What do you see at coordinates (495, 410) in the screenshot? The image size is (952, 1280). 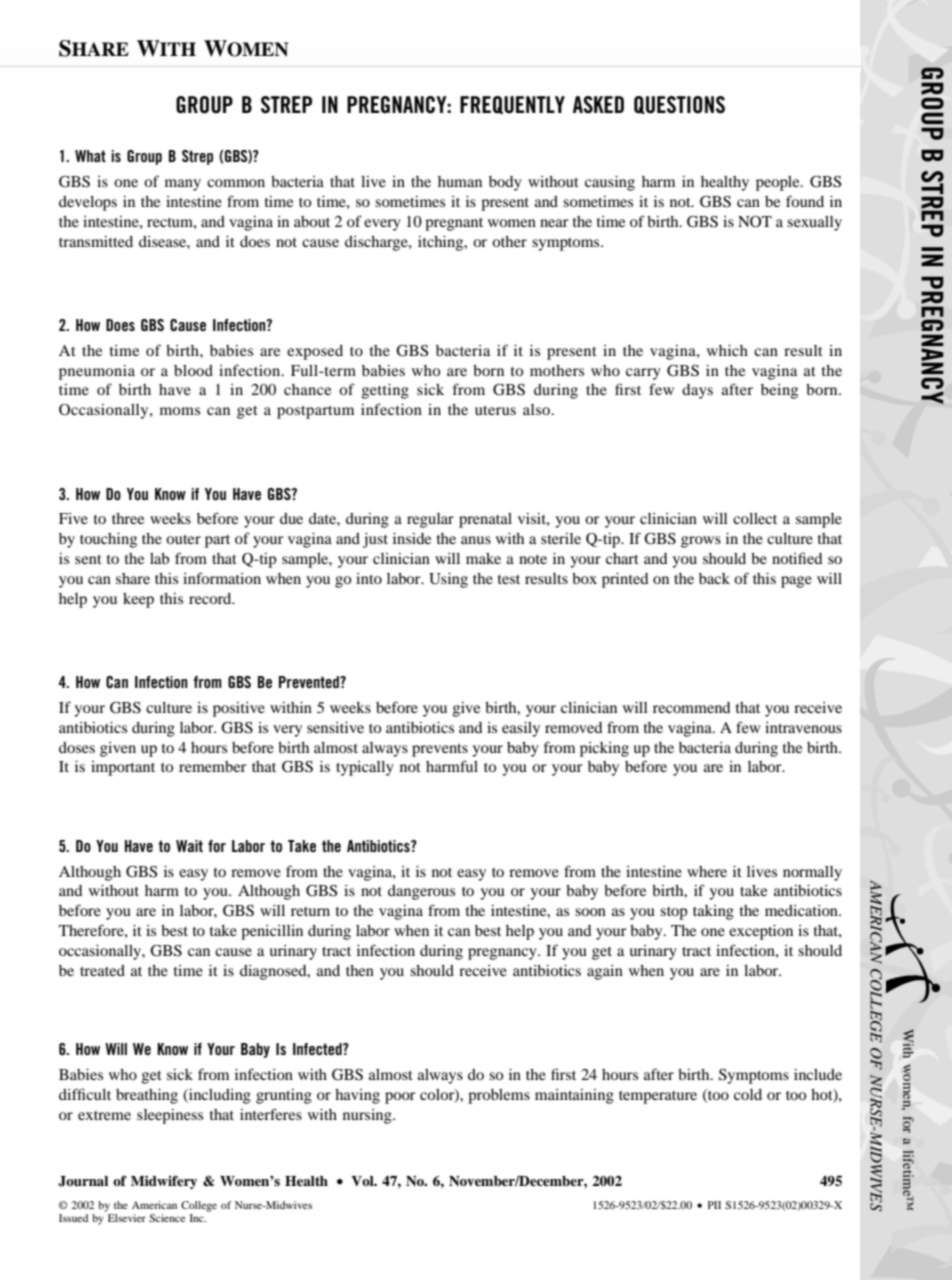 I see `uterus` at bounding box center [495, 410].
